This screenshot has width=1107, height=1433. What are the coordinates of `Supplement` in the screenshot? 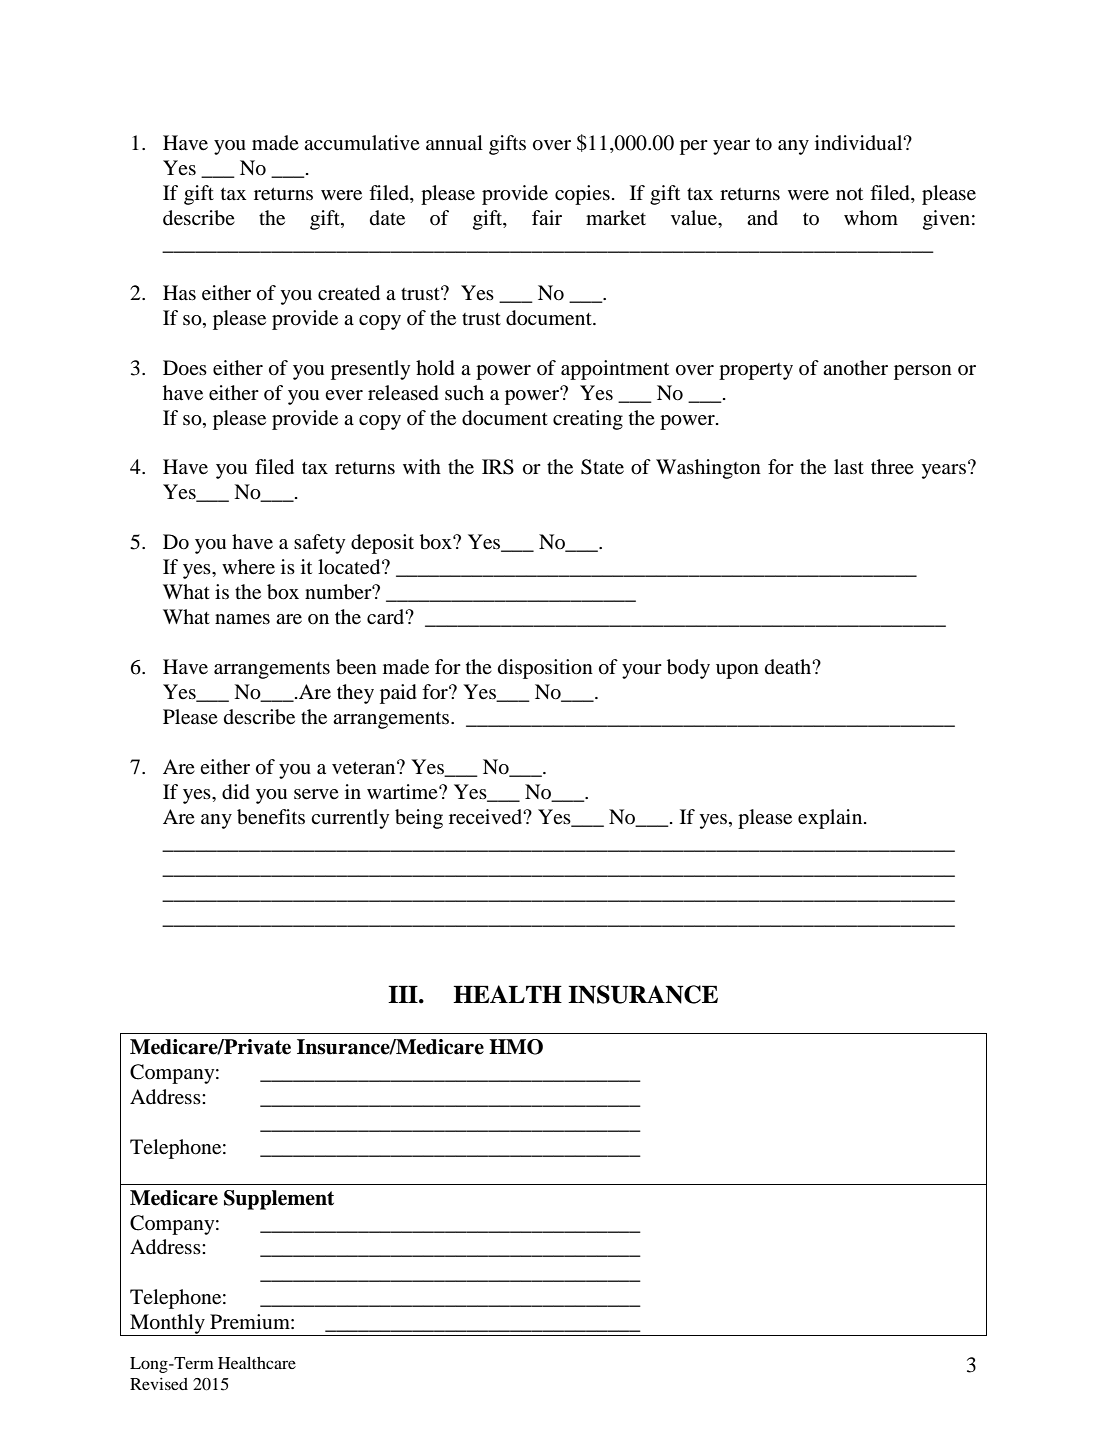 It's located at (279, 1200).
